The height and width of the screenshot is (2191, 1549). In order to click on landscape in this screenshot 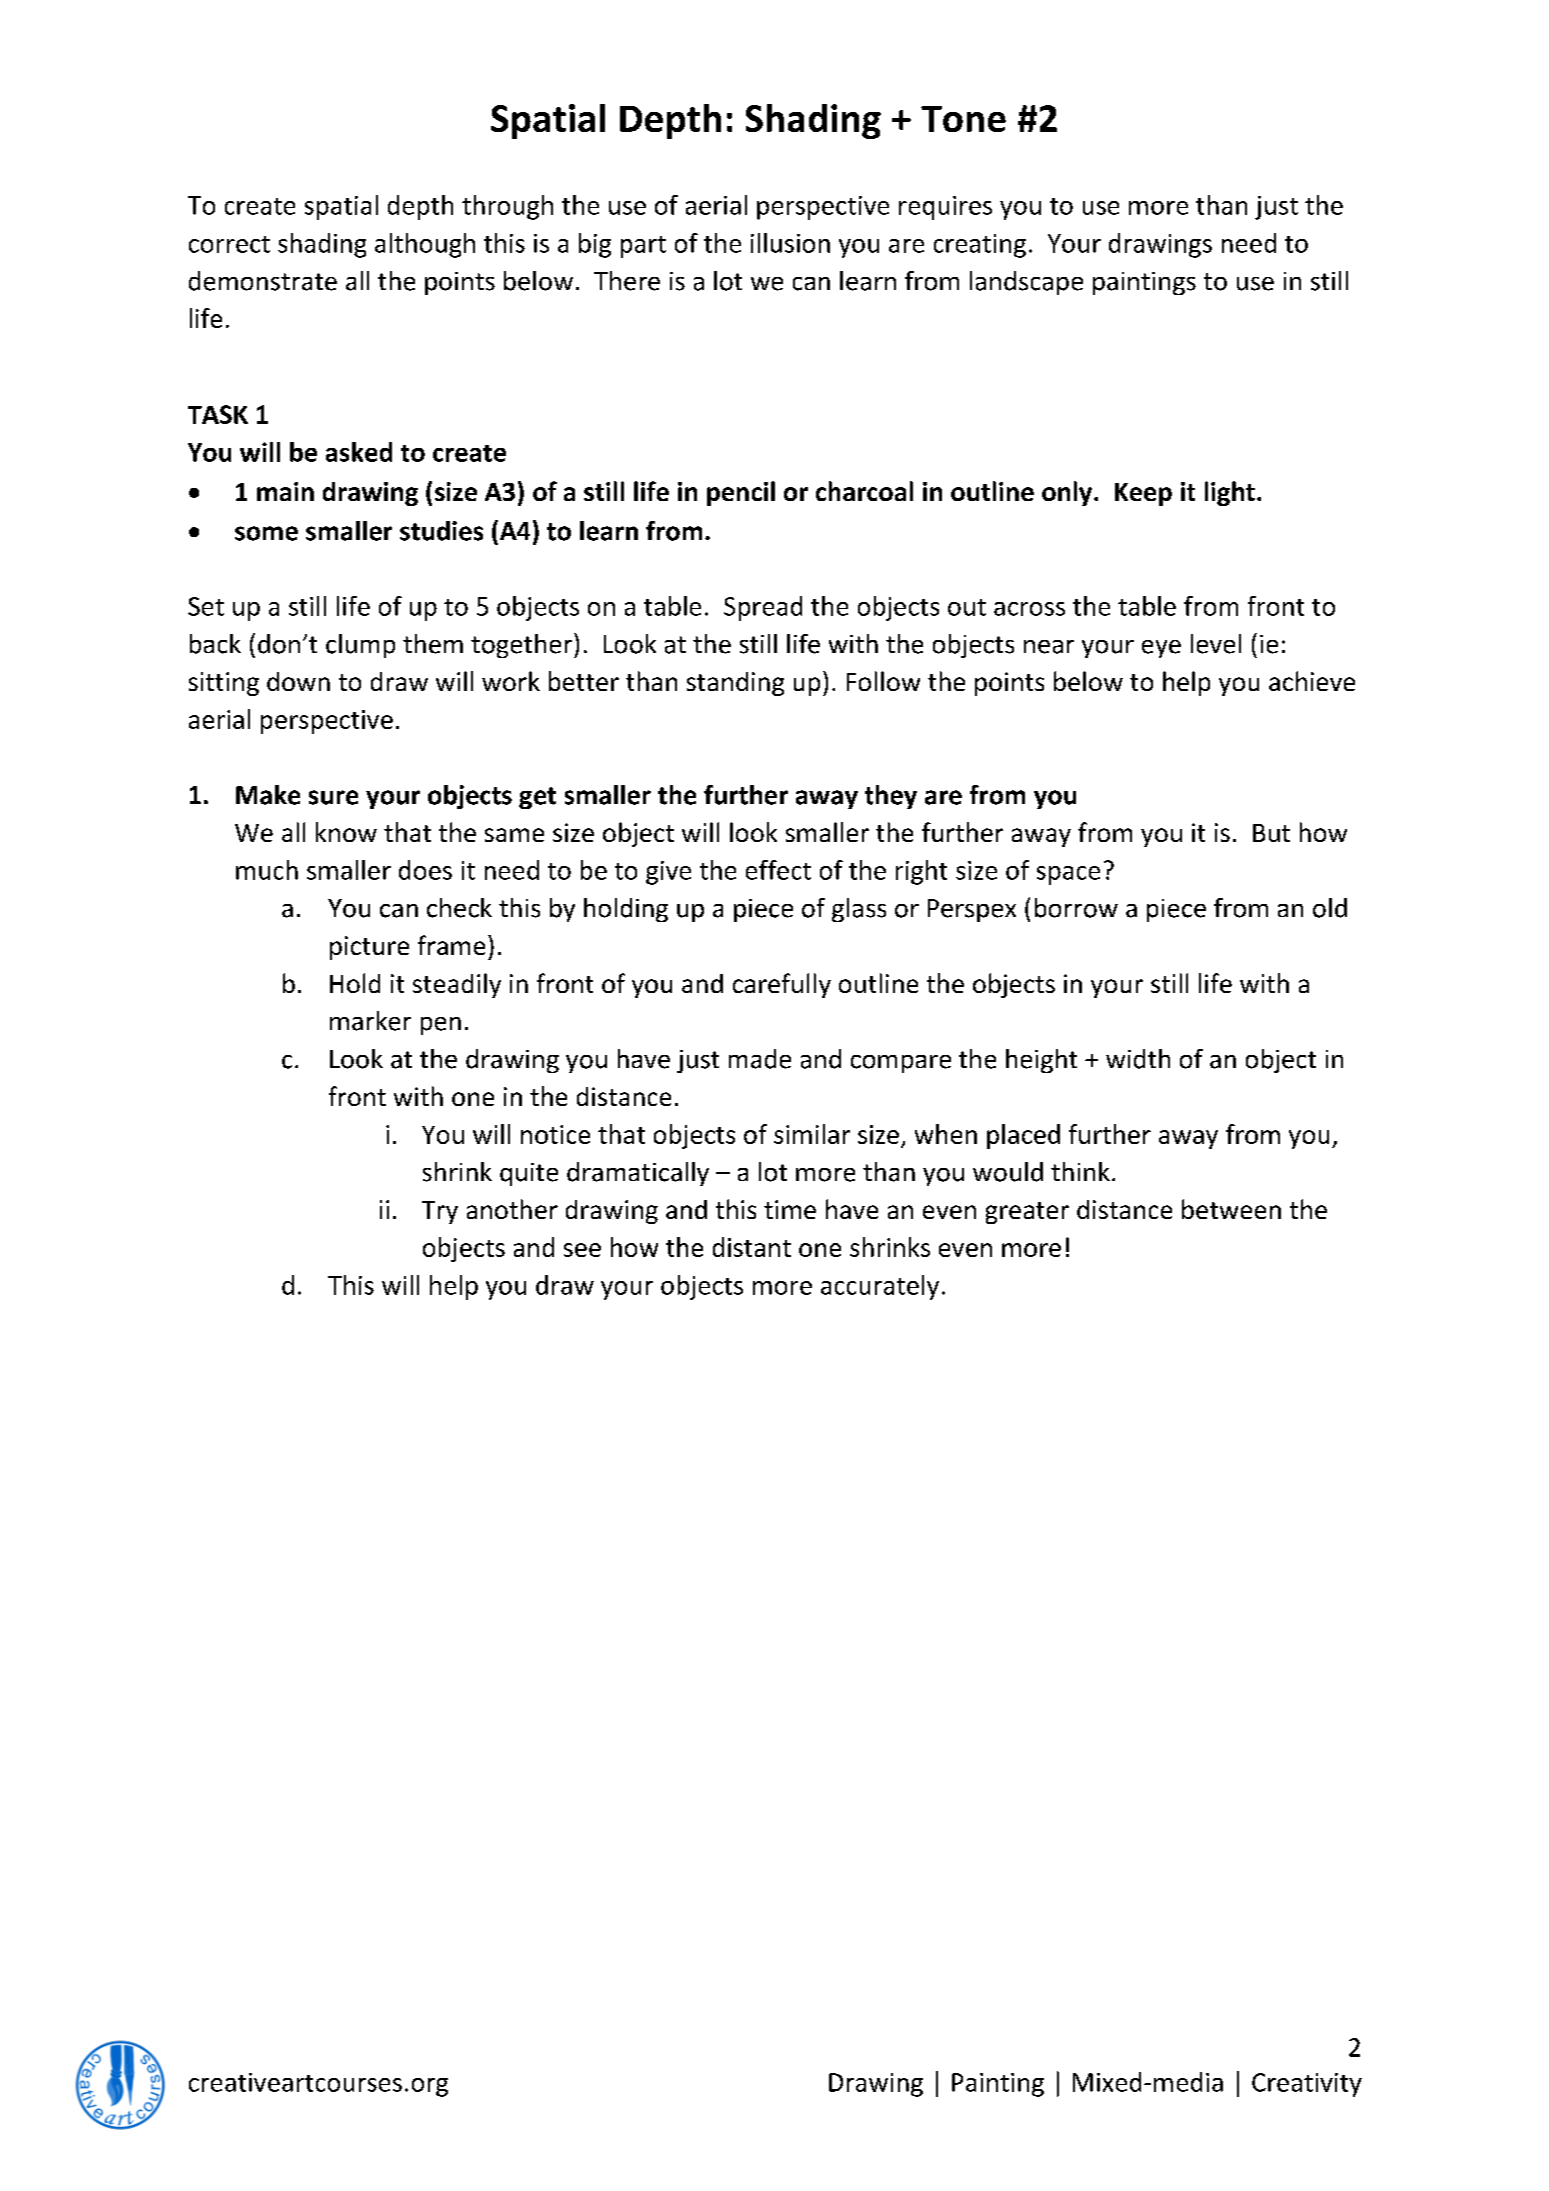, I will do `click(1026, 283)`.
